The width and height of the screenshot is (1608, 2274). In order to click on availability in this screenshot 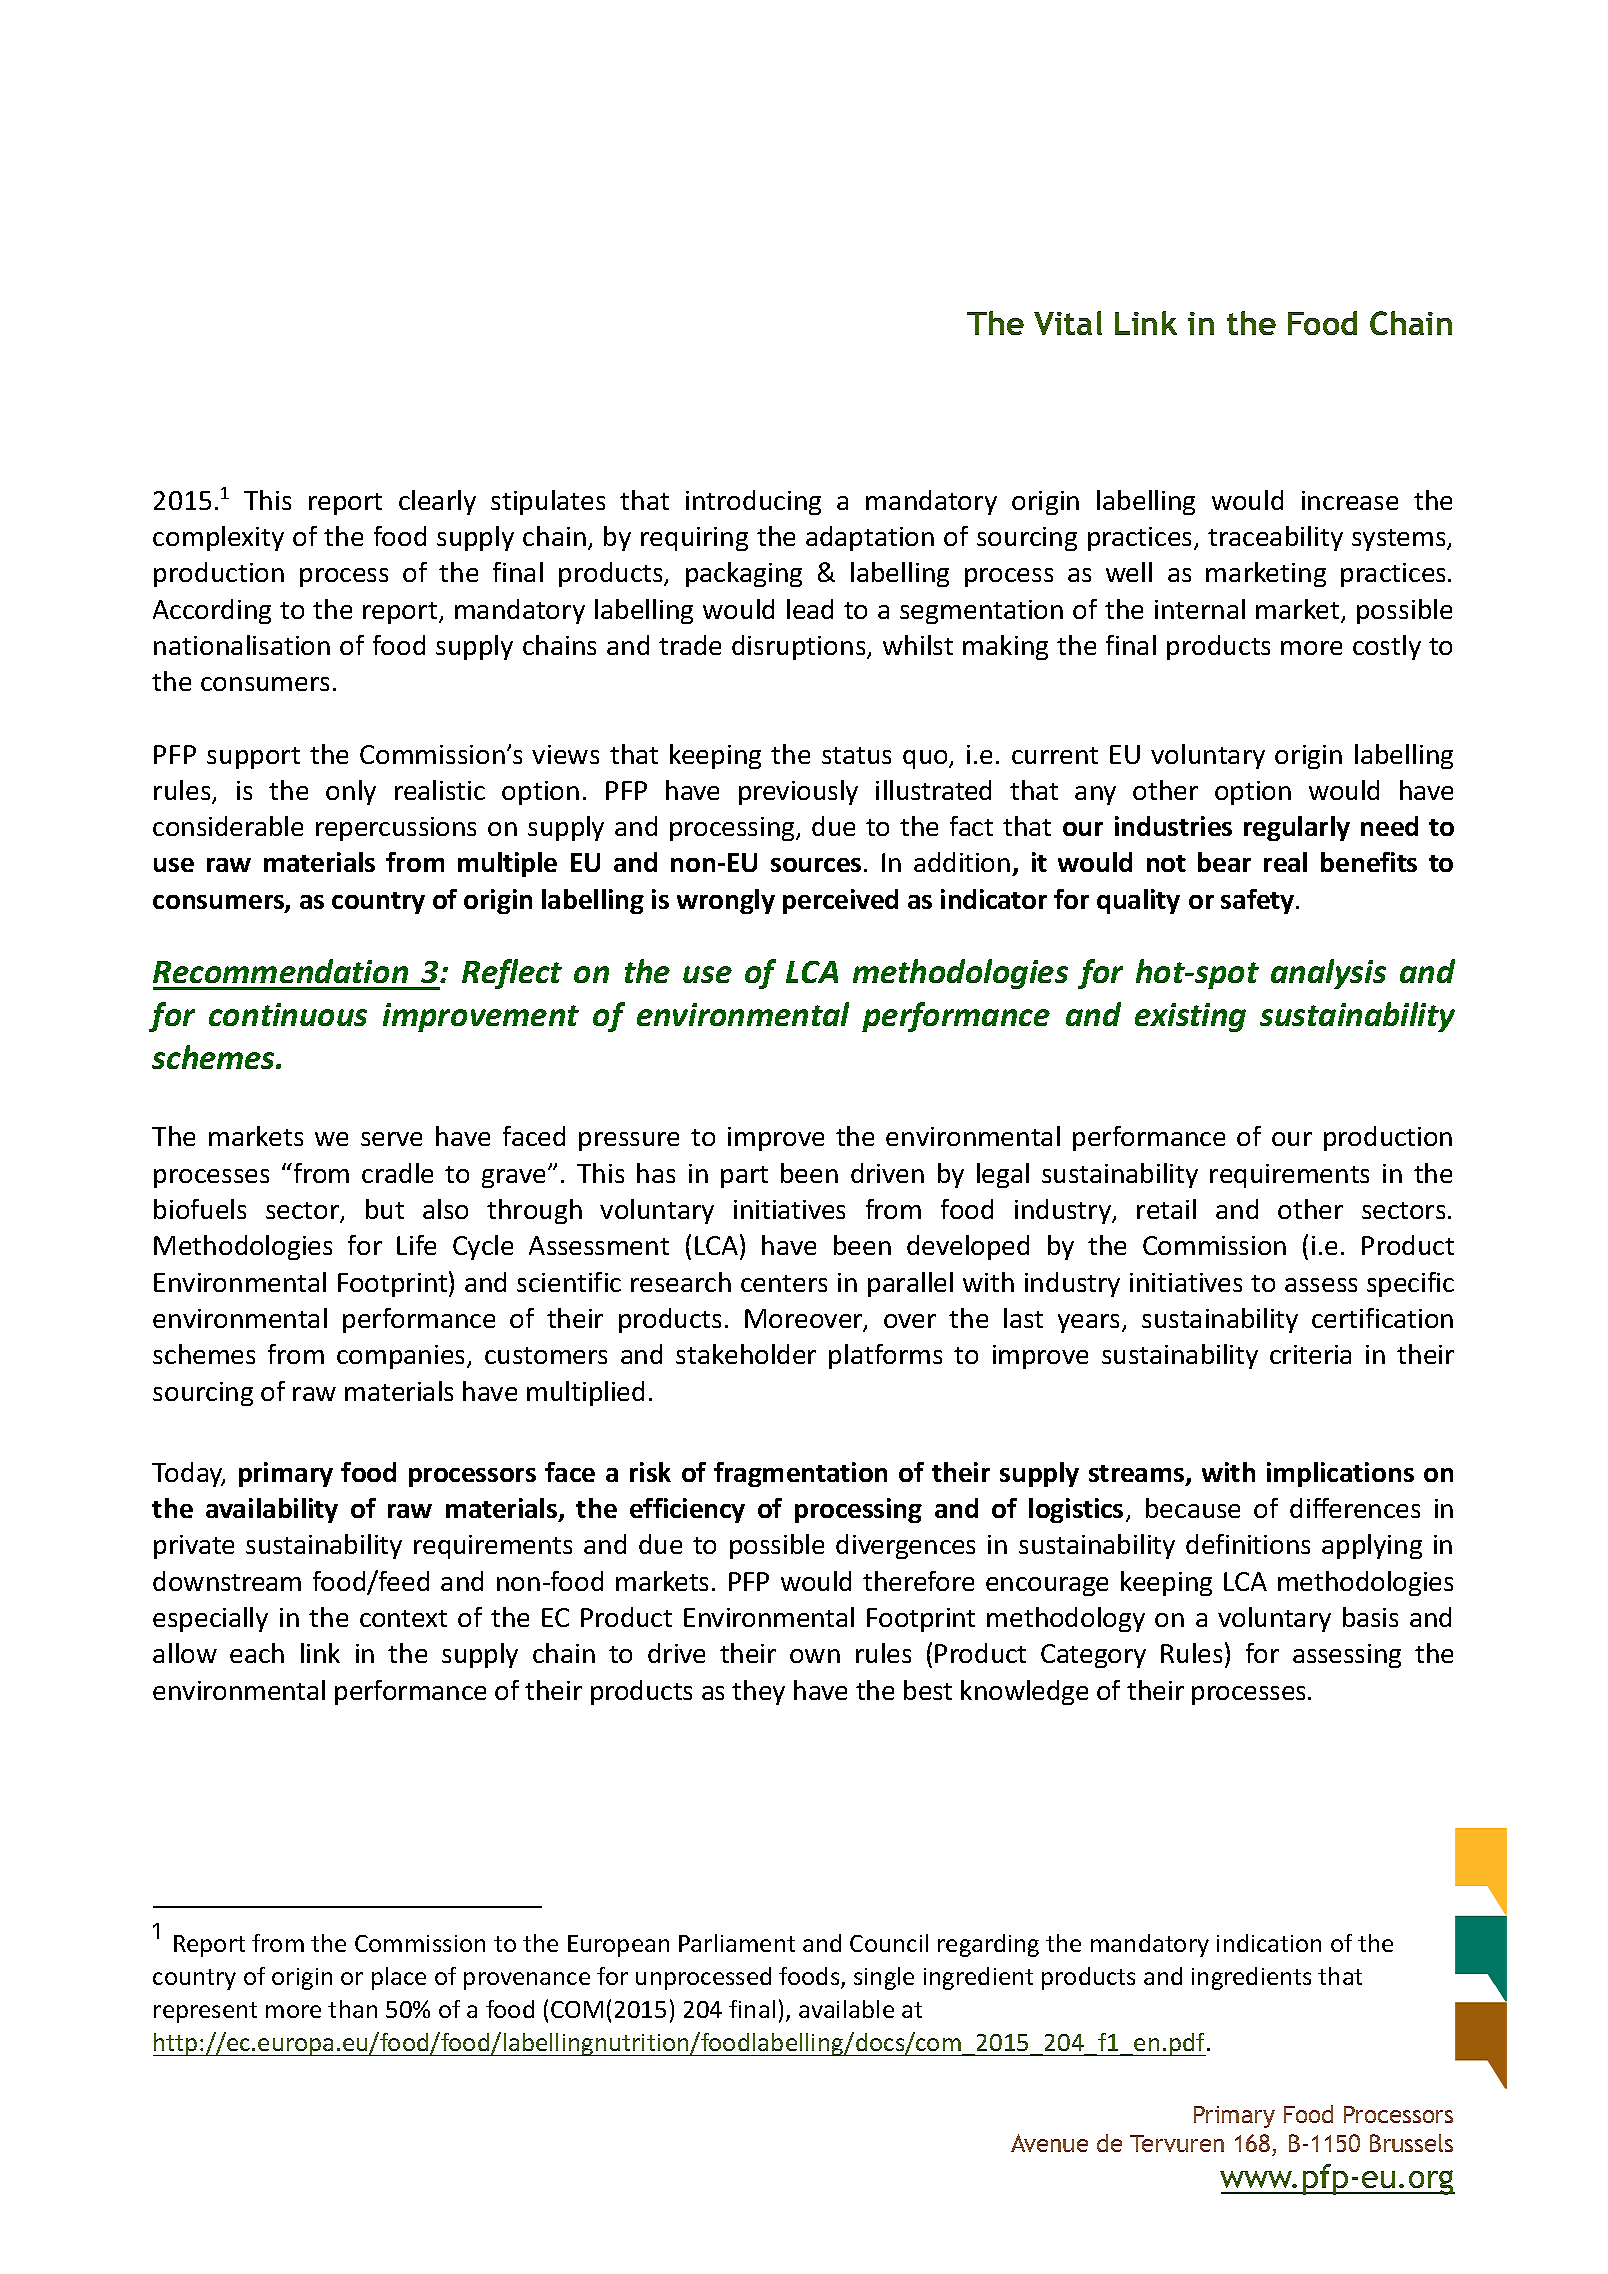, I will do `click(272, 1510)`.
